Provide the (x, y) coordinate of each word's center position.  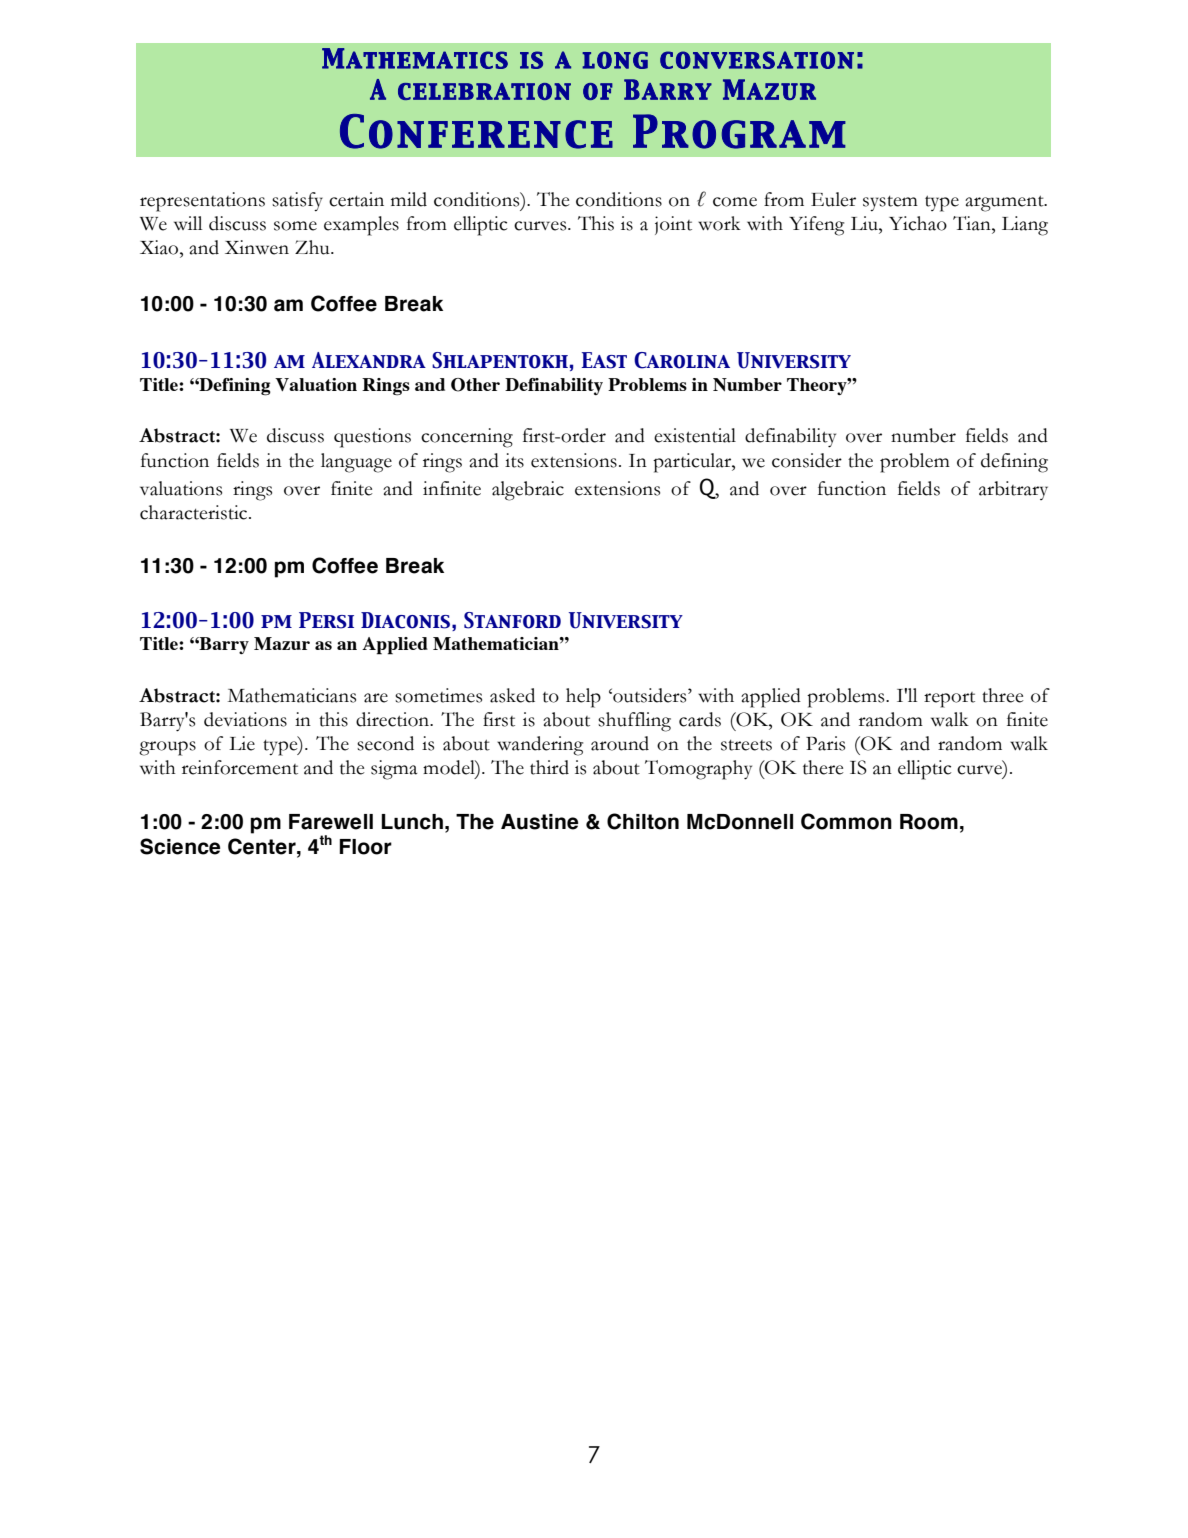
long (615, 60)
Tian (973, 223)
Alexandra (369, 360)
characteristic (195, 512)
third (549, 767)
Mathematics (415, 58)
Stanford (512, 620)
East (604, 360)
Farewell (331, 822)
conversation (757, 60)
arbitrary (1013, 490)
